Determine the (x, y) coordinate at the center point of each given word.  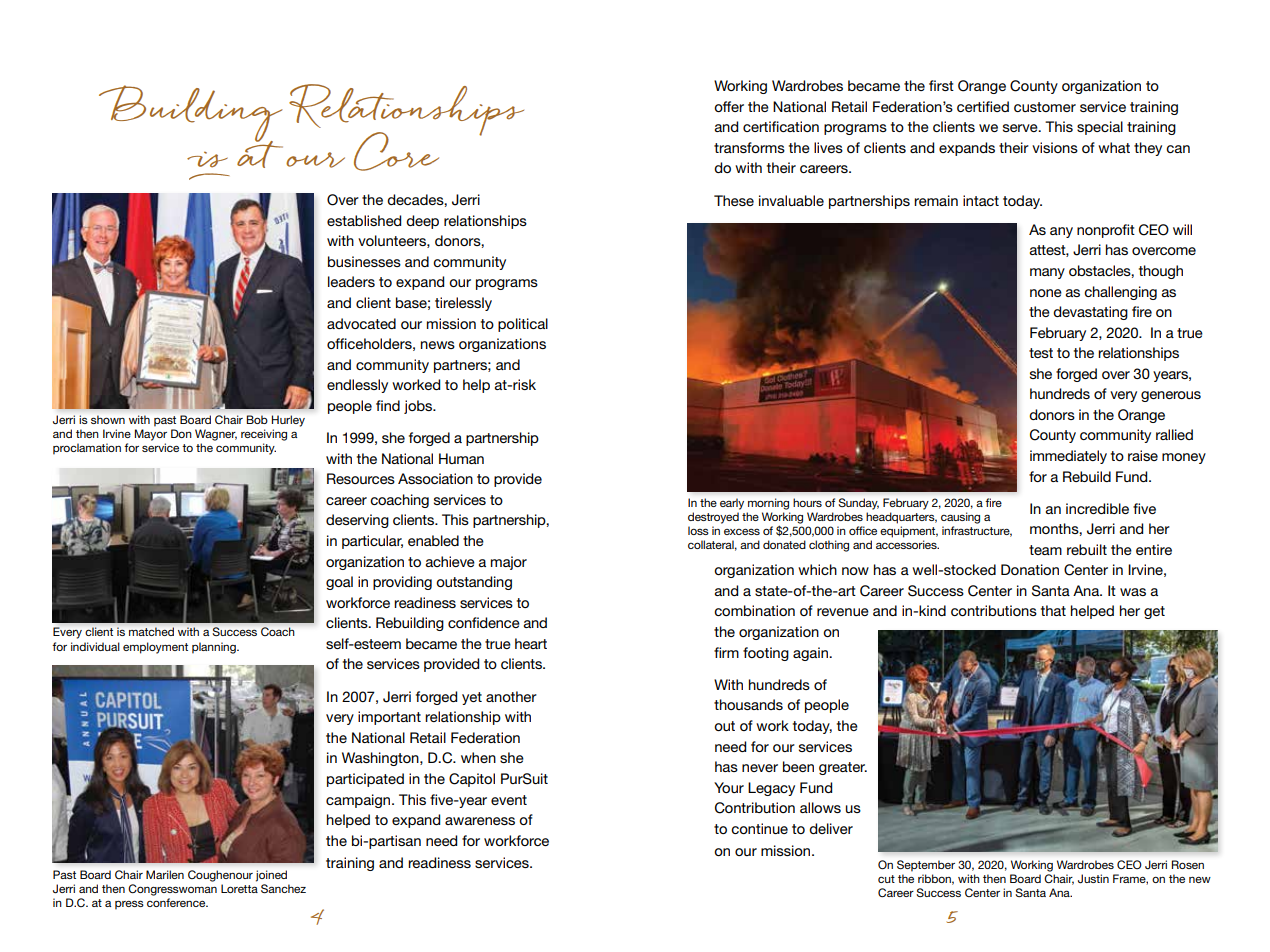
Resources (361, 478)
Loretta (239, 888)
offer (729, 106)
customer (1045, 107)
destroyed (713, 518)
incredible (1097, 508)
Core (396, 151)
